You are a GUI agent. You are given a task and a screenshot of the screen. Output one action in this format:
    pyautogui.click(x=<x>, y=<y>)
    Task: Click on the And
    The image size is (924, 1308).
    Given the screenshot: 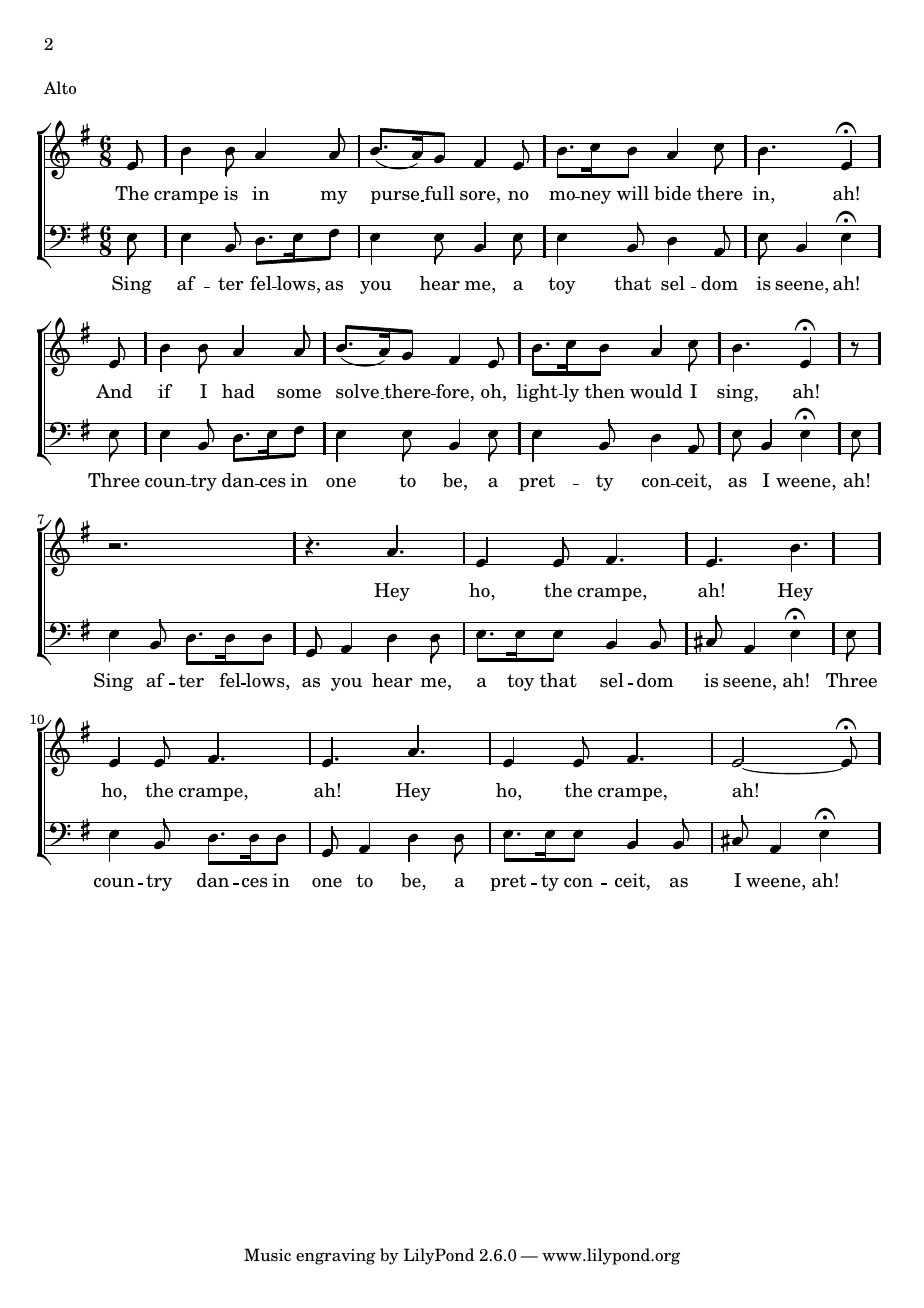 What is the action you would take?
    pyautogui.click(x=114, y=391)
